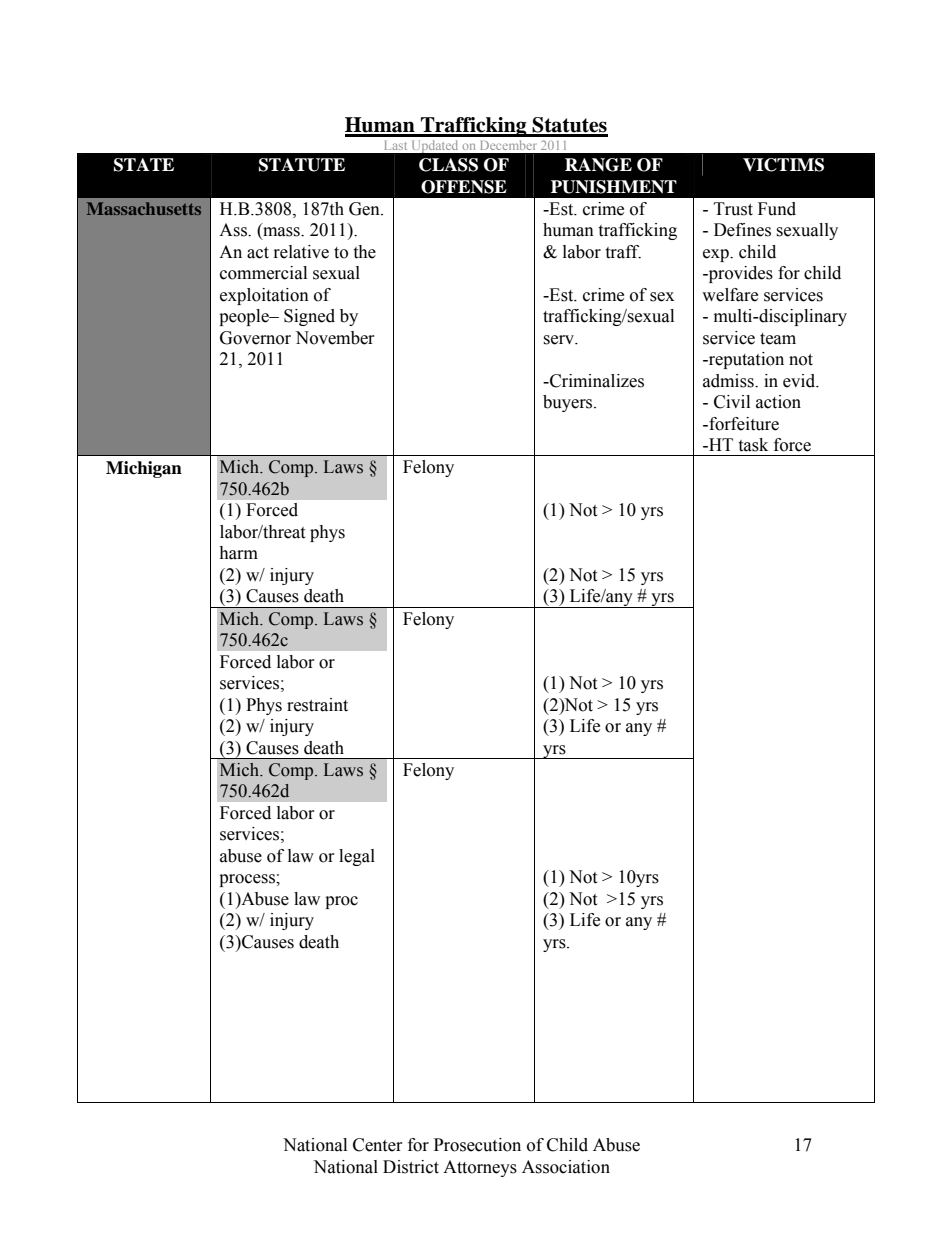 The width and height of the screenshot is (952, 1233). What do you see at coordinates (464, 187) in the screenshot?
I see `OFFENSE` at bounding box center [464, 187].
